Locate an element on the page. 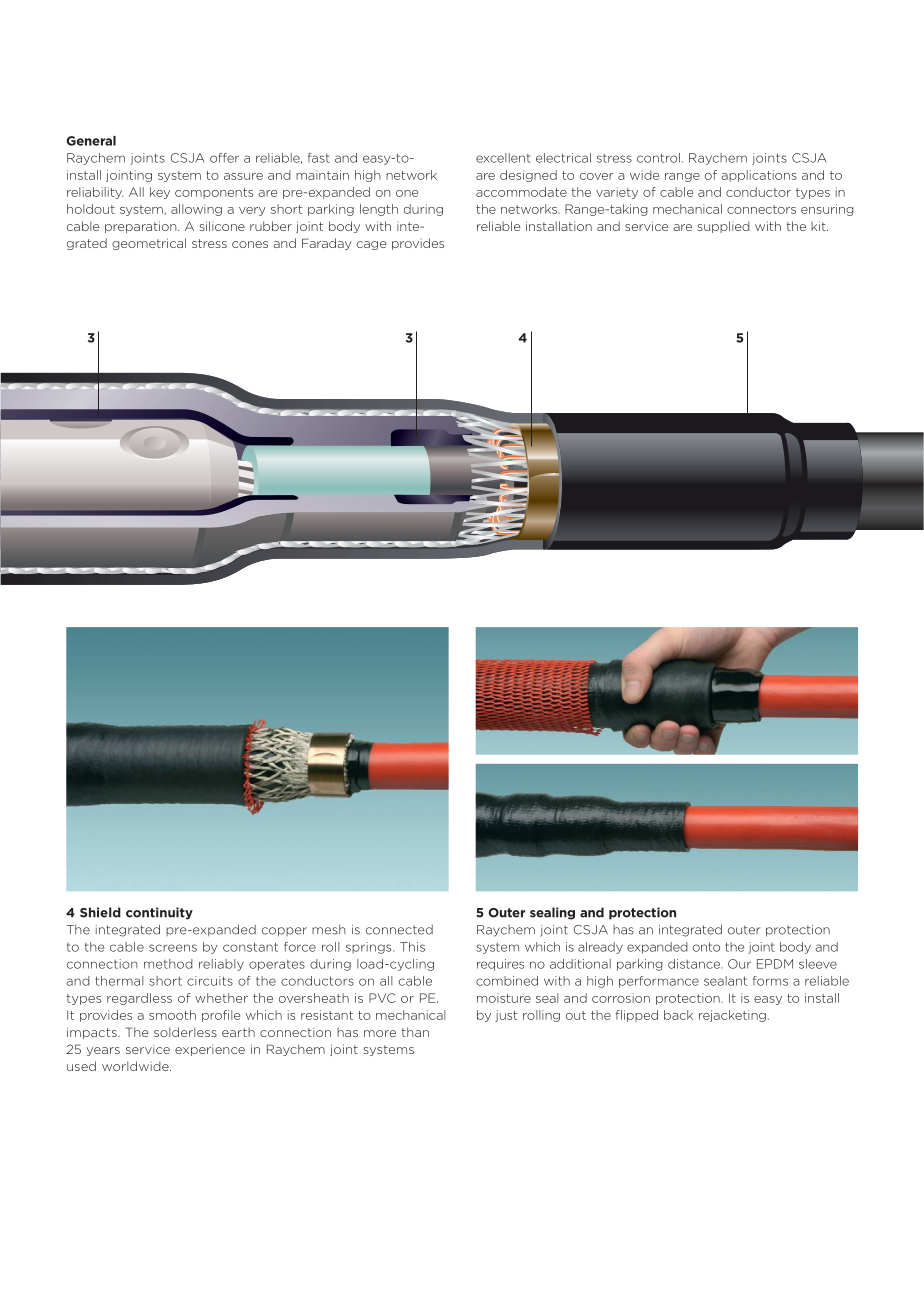 The width and height of the document is (924, 1308). excellent is located at coordinates (503, 158).
